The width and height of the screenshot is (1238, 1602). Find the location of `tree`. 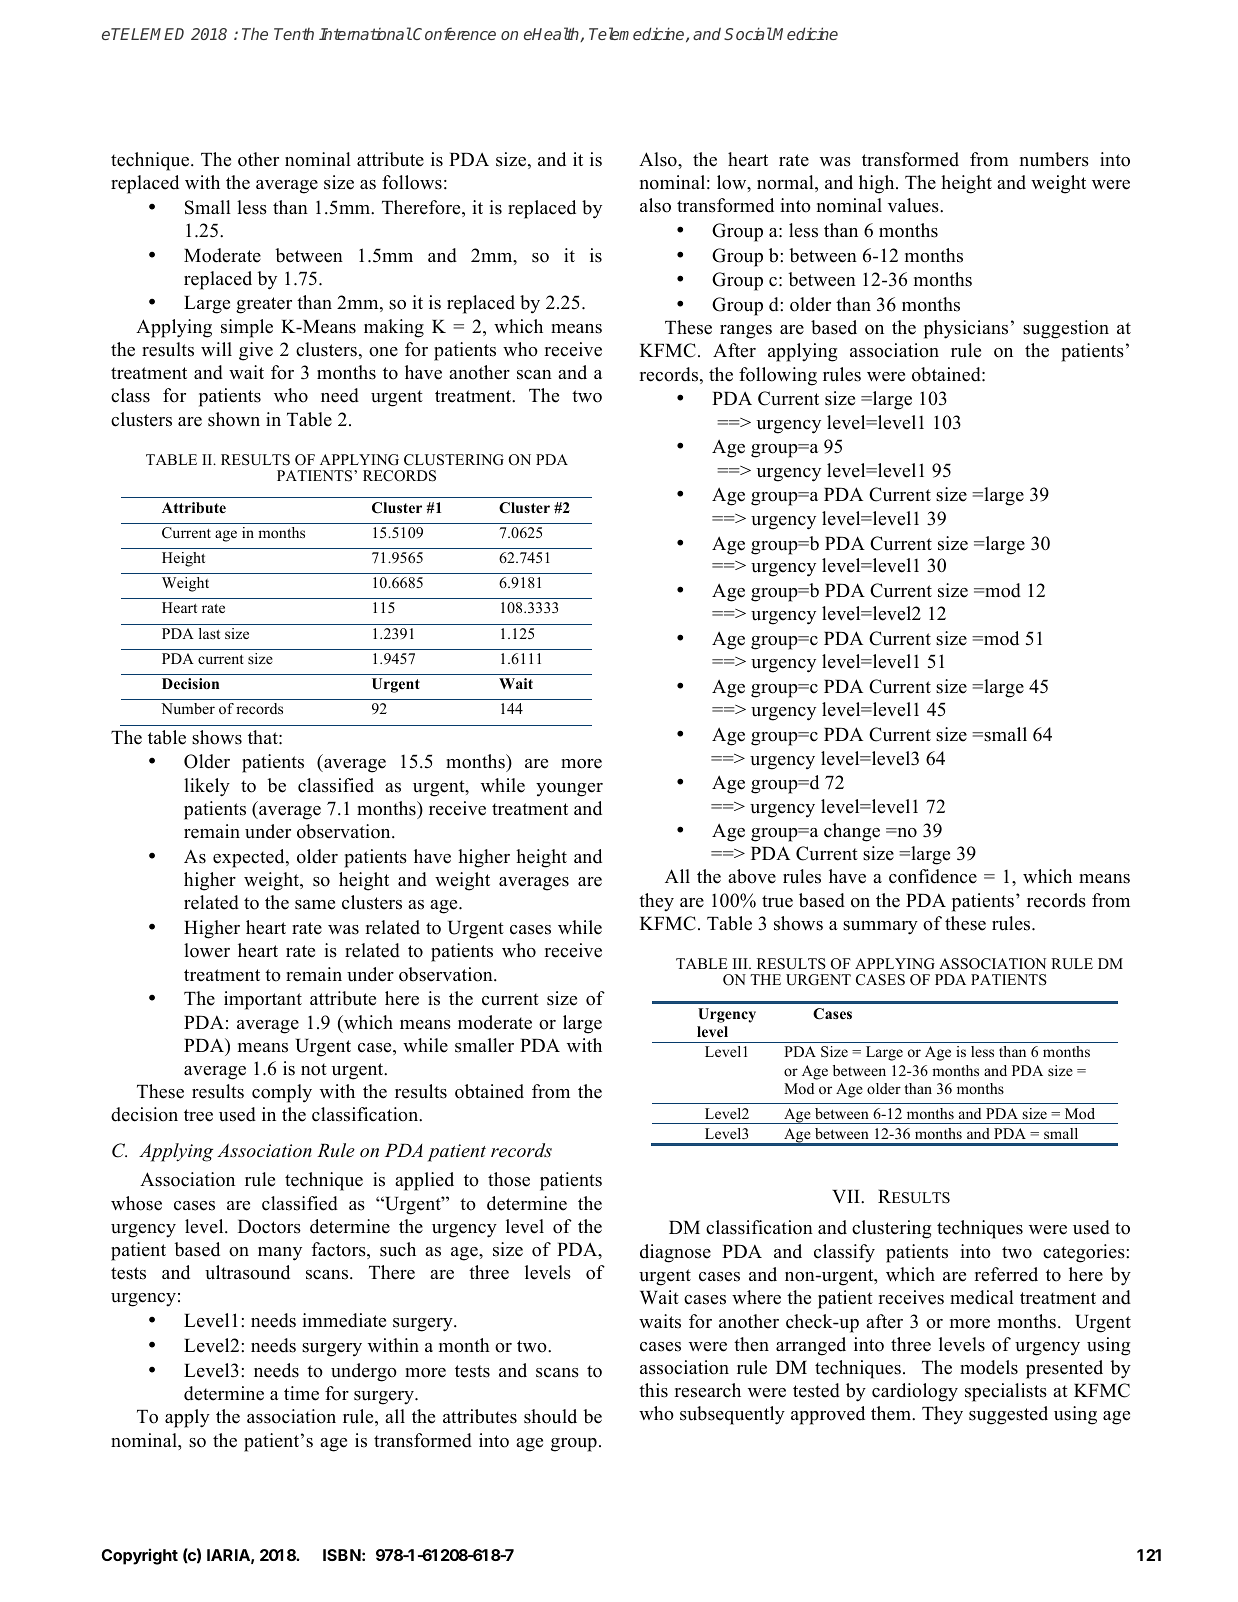

tree is located at coordinates (198, 1115).
